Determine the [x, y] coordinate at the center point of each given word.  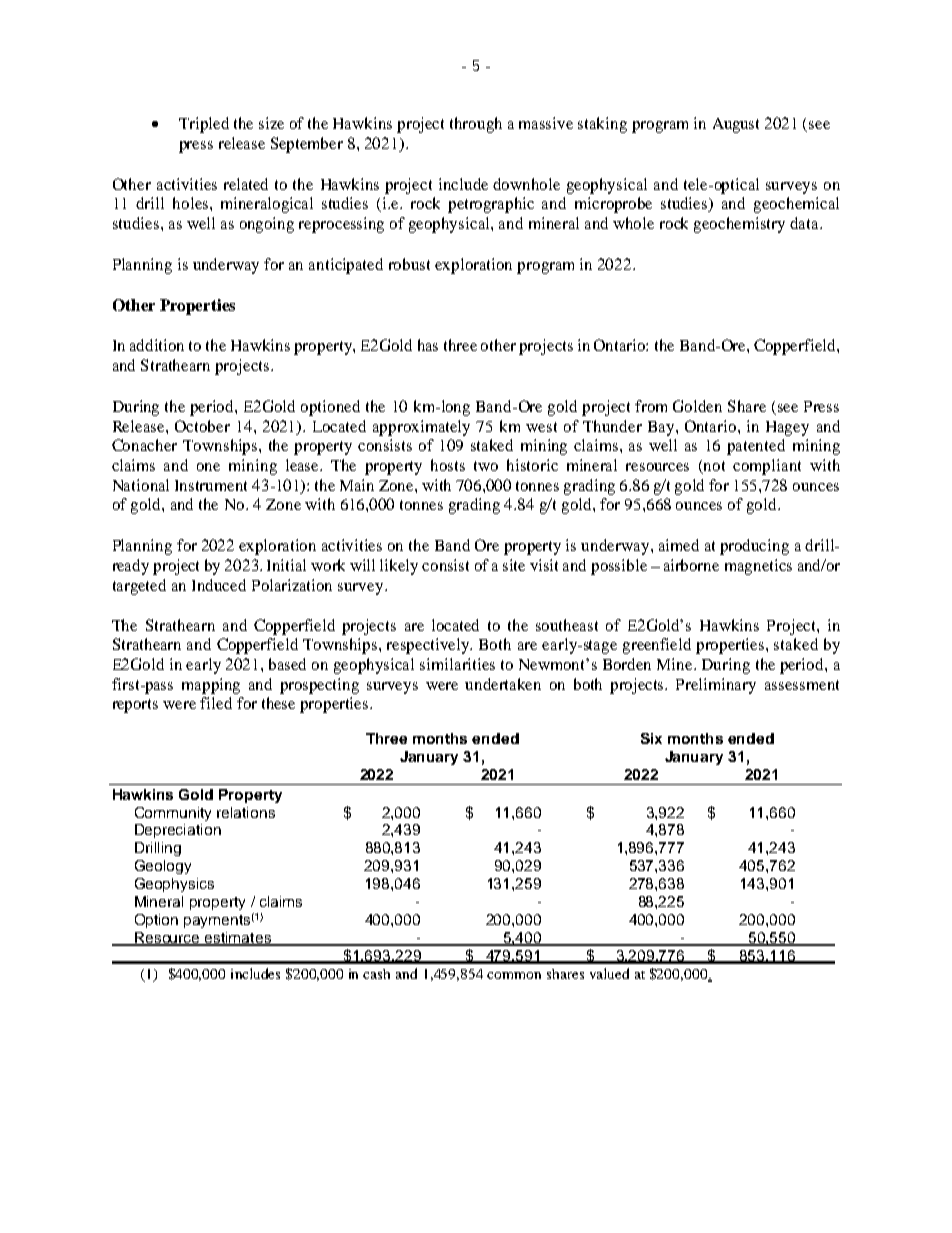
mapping [211, 686]
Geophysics [174, 885]
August [736, 125]
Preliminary [716, 686]
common [514, 975]
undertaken [503, 684]
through [476, 125]
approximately [421, 428]
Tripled [204, 125]
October [202, 426]
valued [609, 973]
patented [756, 447]
